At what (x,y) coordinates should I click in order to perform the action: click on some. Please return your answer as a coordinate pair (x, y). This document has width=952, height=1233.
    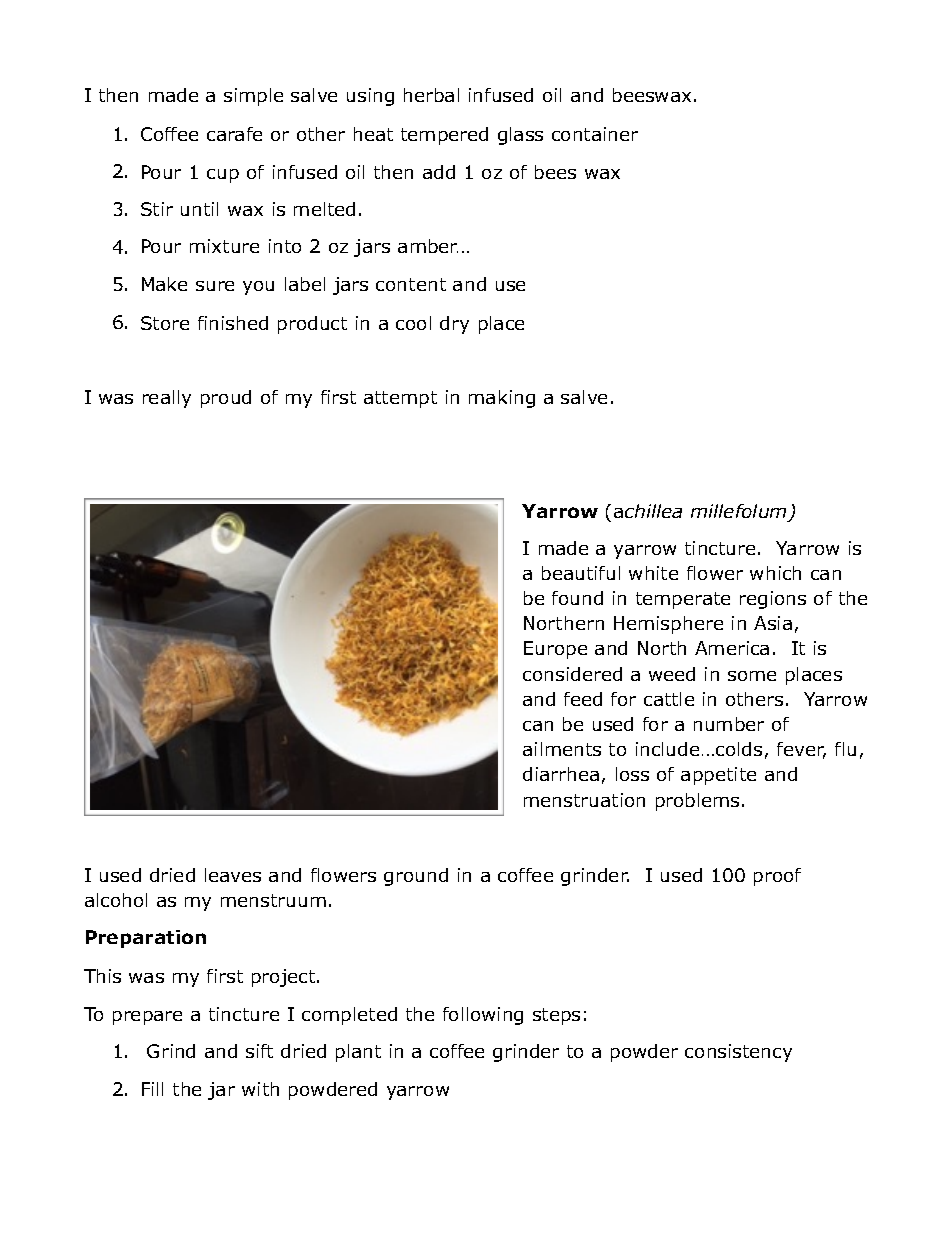
    Looking at the image, I should click on (752, 676).
